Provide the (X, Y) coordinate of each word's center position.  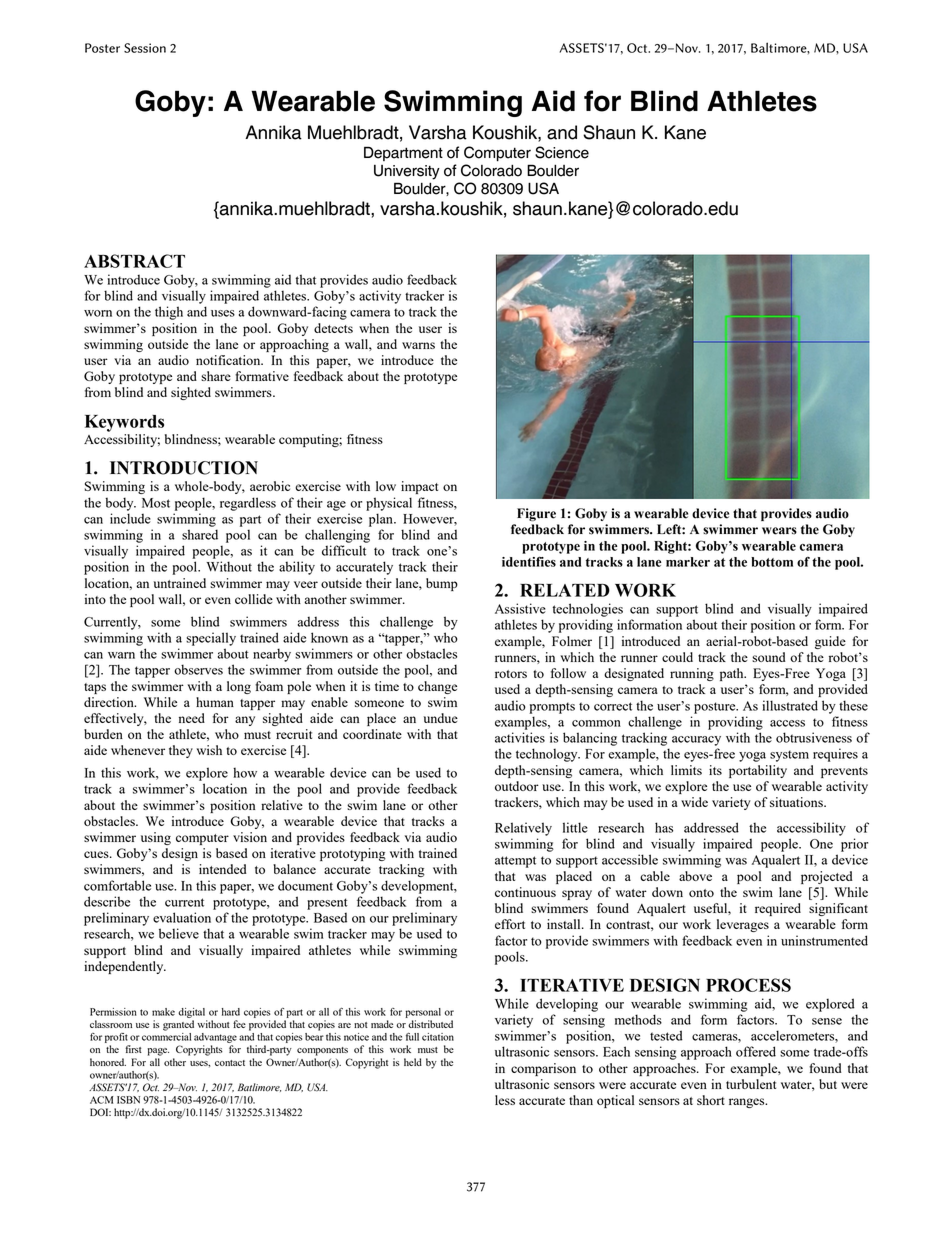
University (407, 172)
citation (438, 1037)
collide (254, 599)
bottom (772, 562)
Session (145, 48)
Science (562, 152)
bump (442, 584)
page (158, 1052)
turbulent (751, 1084)
